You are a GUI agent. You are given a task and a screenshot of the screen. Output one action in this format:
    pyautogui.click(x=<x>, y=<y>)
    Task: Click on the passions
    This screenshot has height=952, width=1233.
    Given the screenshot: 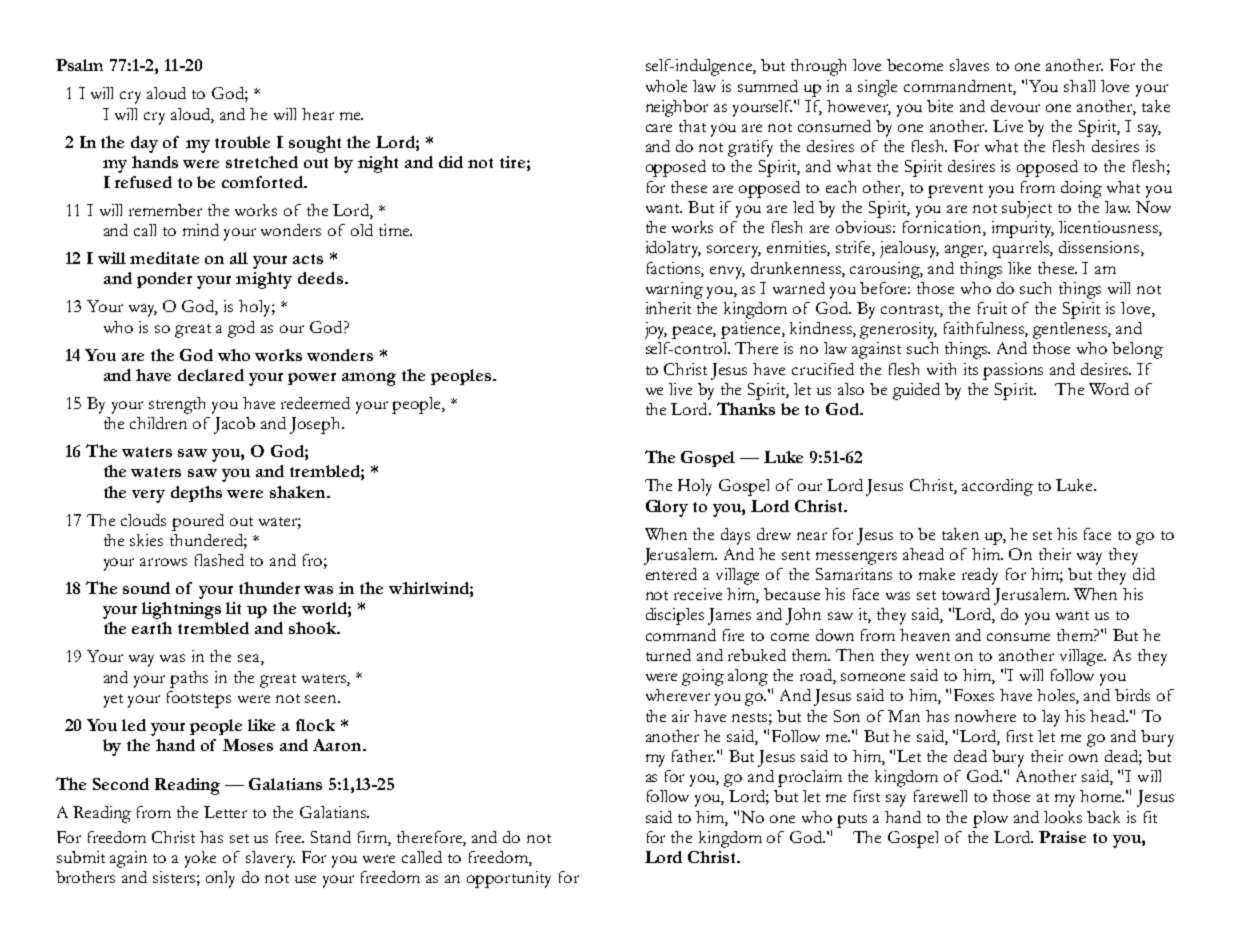 What is the action you would take?
    pyautogui.click(x=1013, y=371)
